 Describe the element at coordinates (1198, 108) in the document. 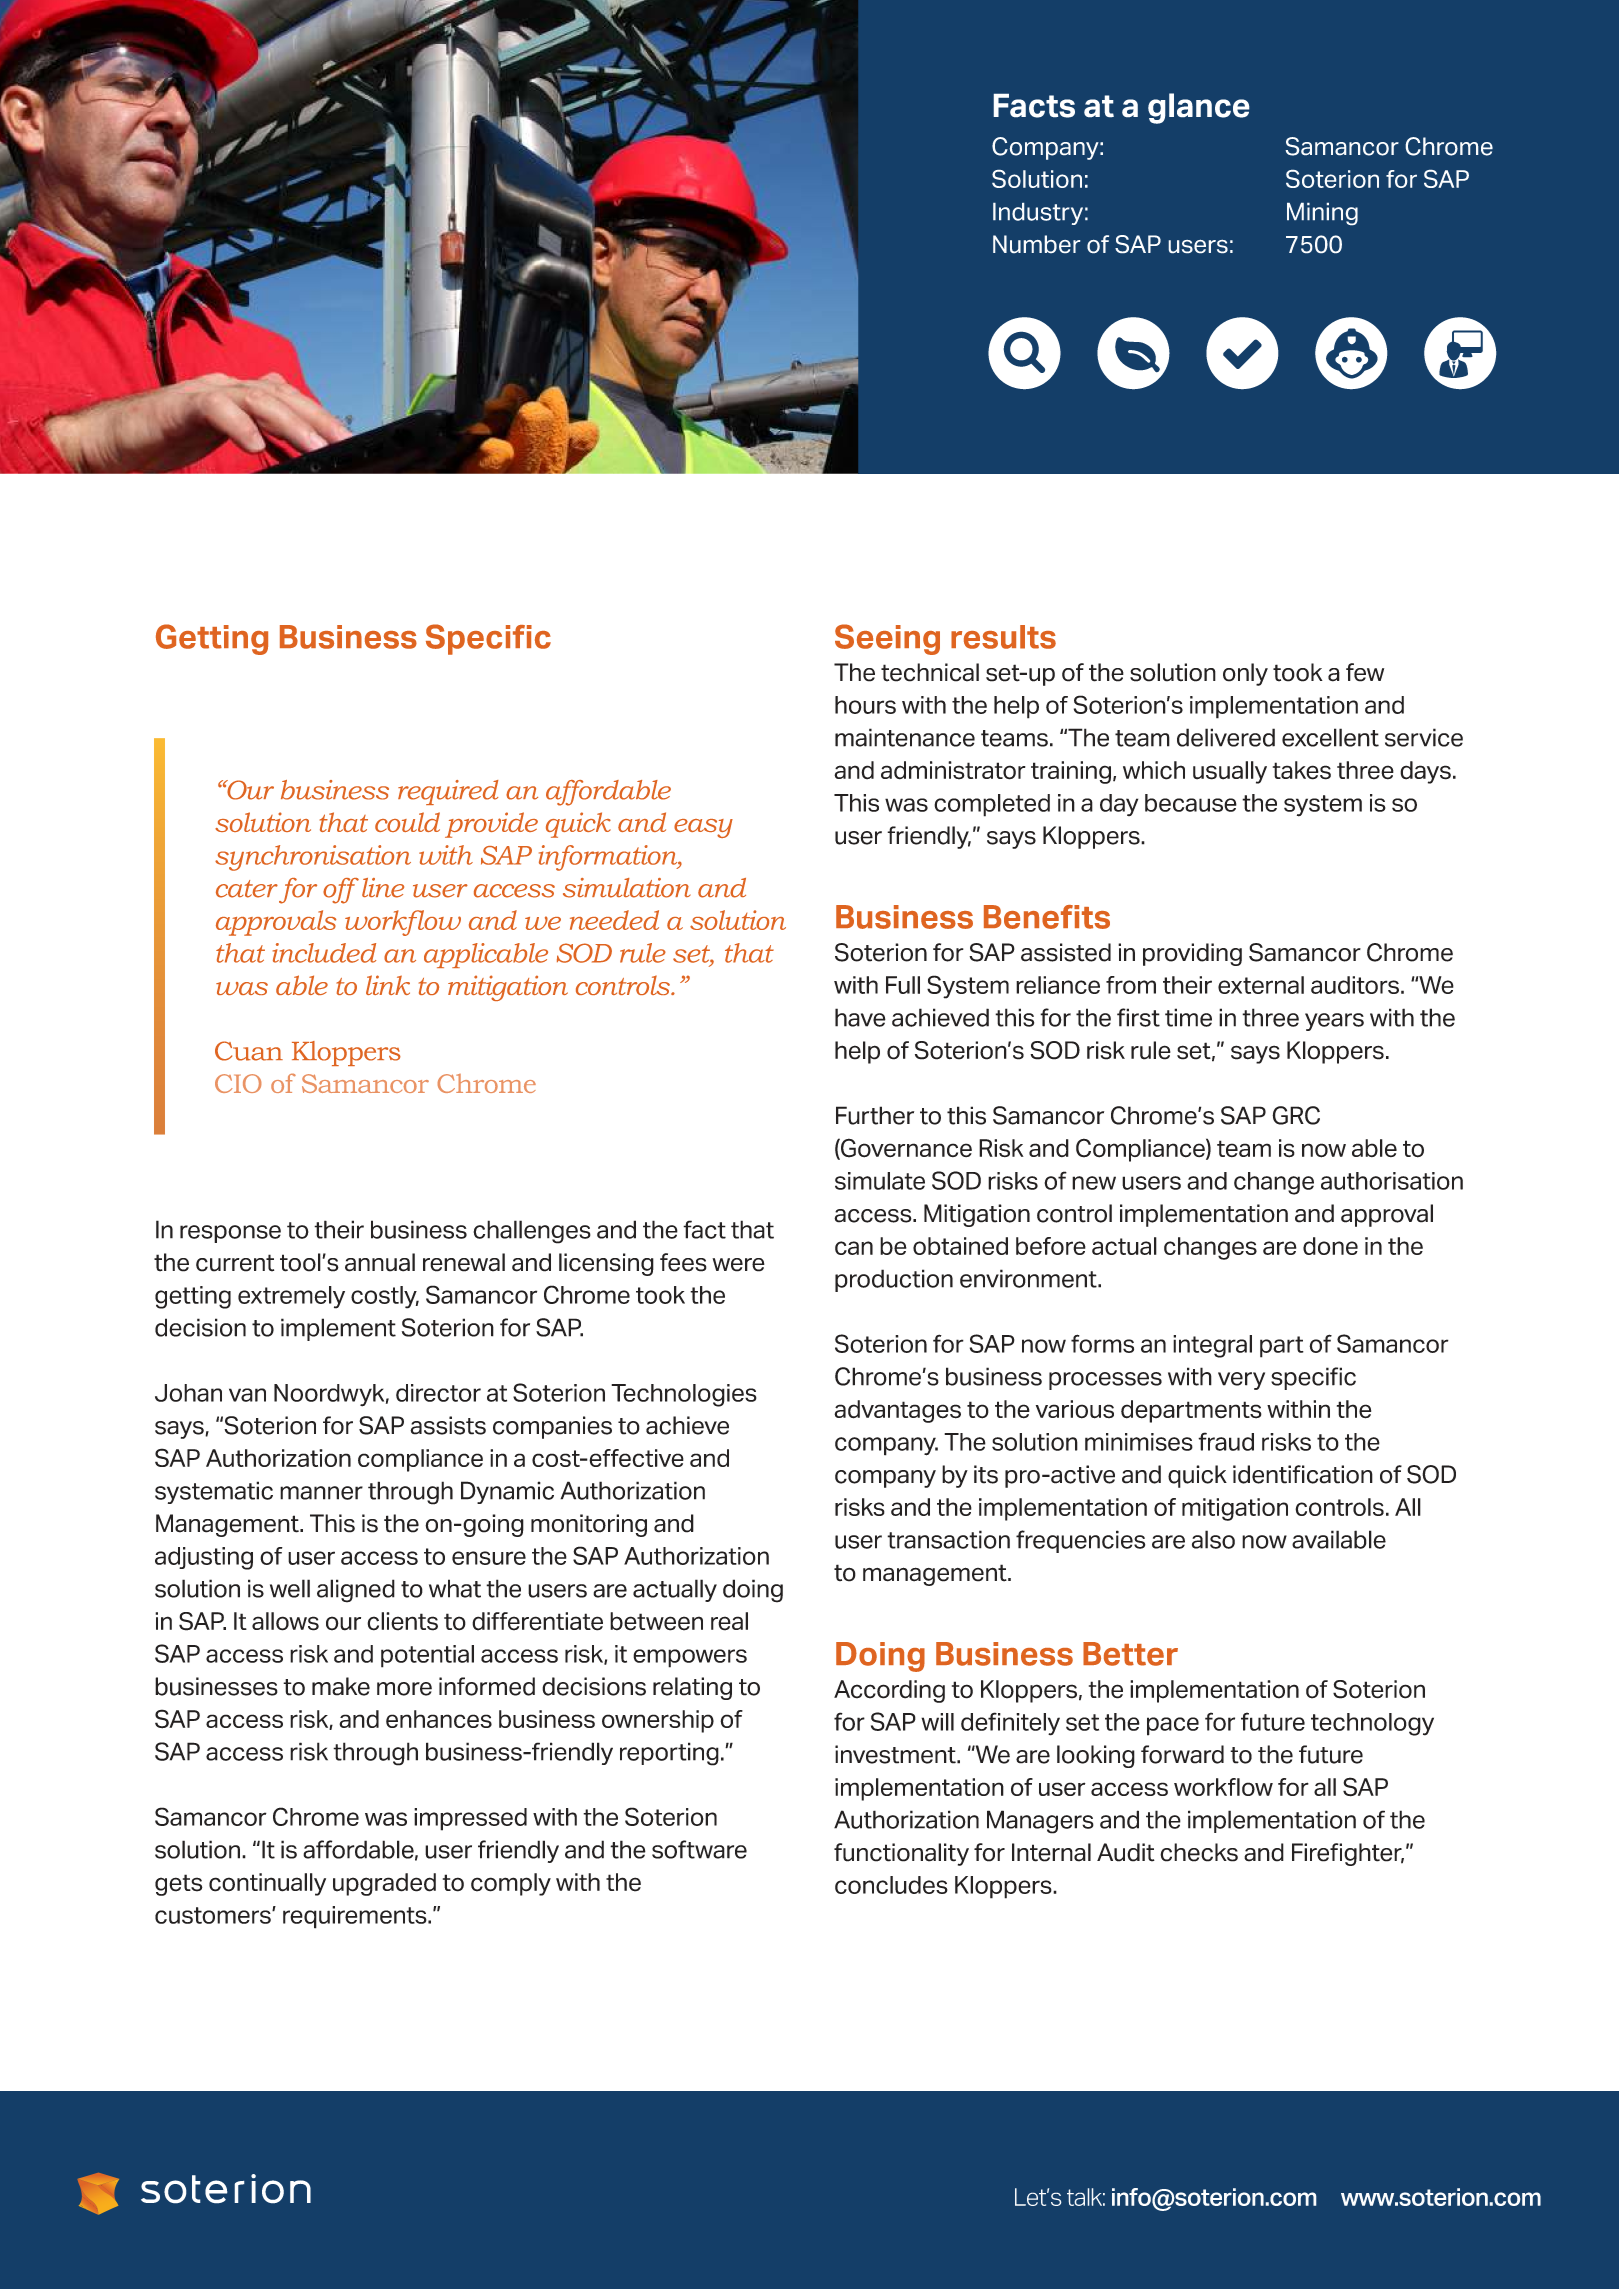

I see `glance` at that location.
